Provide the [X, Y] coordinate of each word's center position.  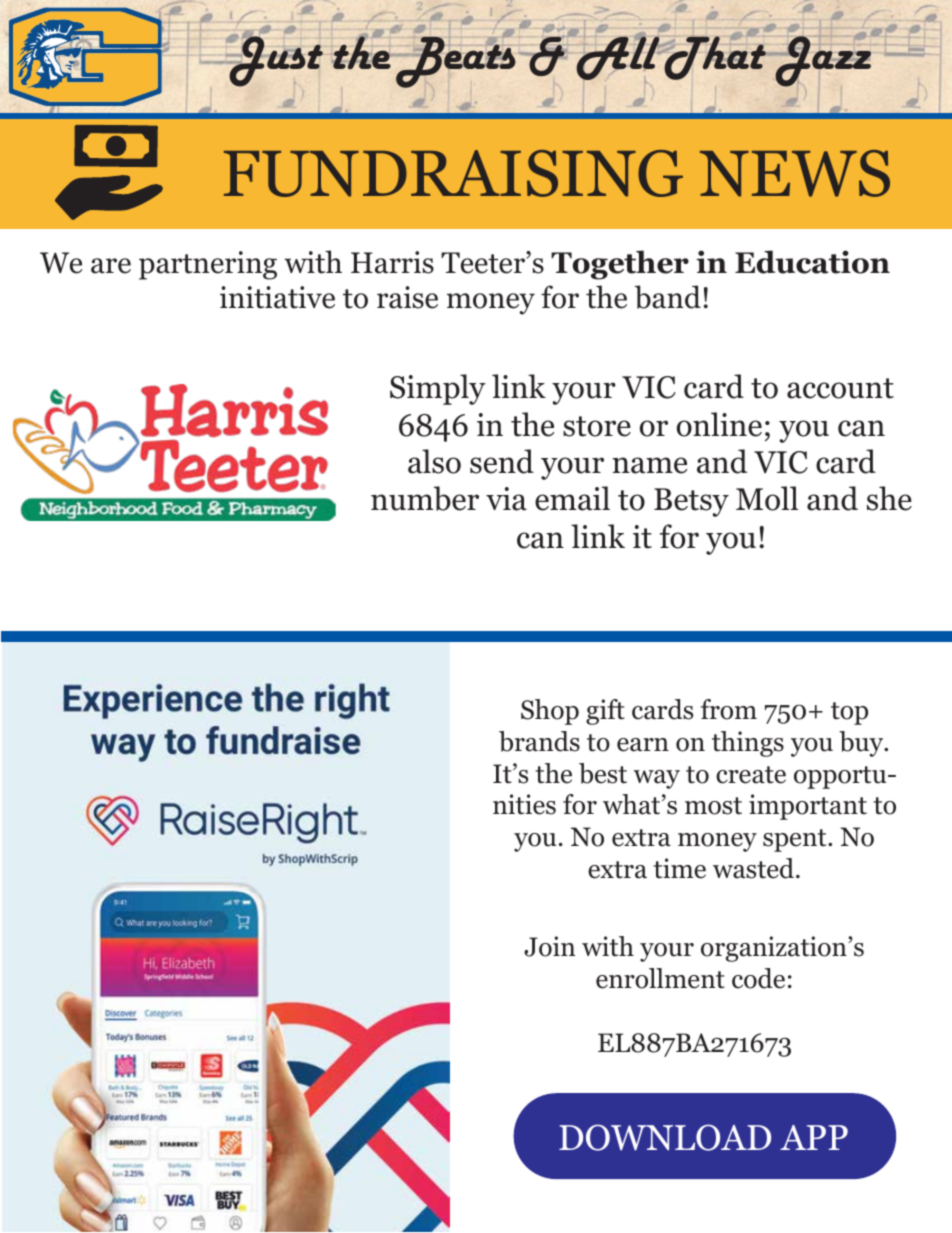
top [849, 713]
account [840, 388]
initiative [277, 297]
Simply [438, 389]
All [618, 59]
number [425, 498]
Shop [550, 712]
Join [549, 946]
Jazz [823, 61]
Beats [455, 61]
